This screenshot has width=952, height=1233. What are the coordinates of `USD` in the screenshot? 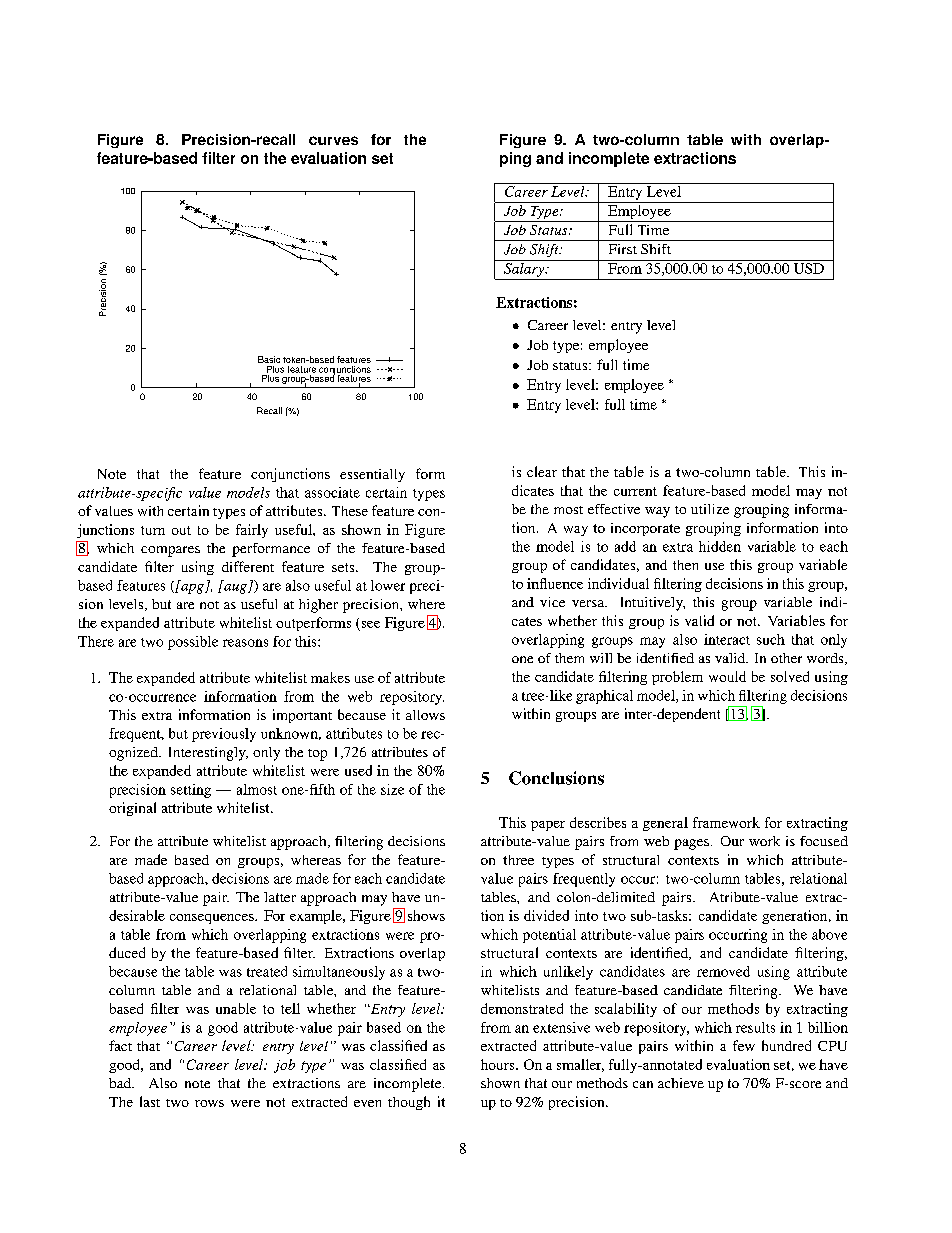 It's located at (808, 267).
